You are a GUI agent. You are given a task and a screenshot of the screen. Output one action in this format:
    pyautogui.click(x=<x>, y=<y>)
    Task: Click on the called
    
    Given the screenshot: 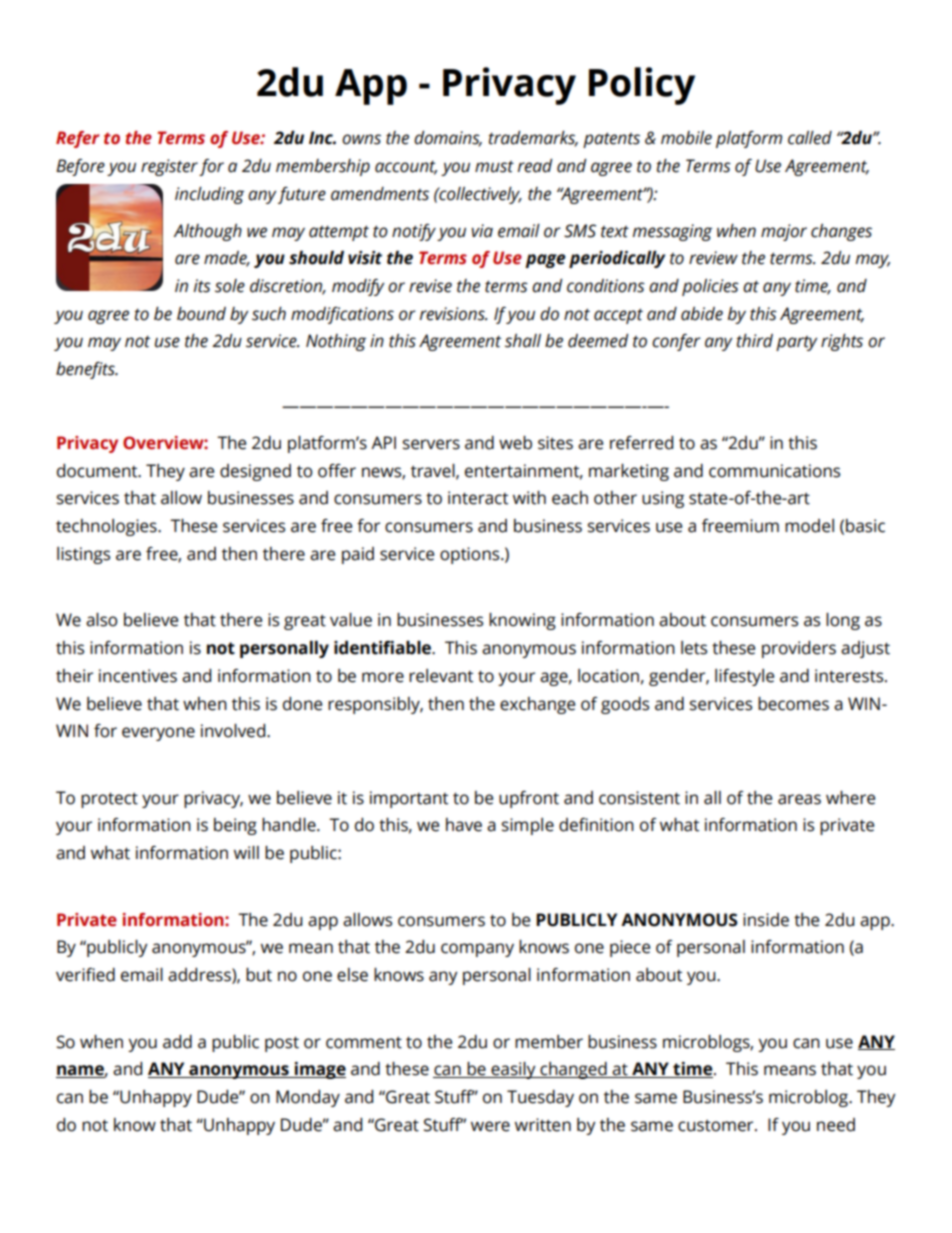 What is the action you would take?
    pyautogui.click(x=810, y=138)
